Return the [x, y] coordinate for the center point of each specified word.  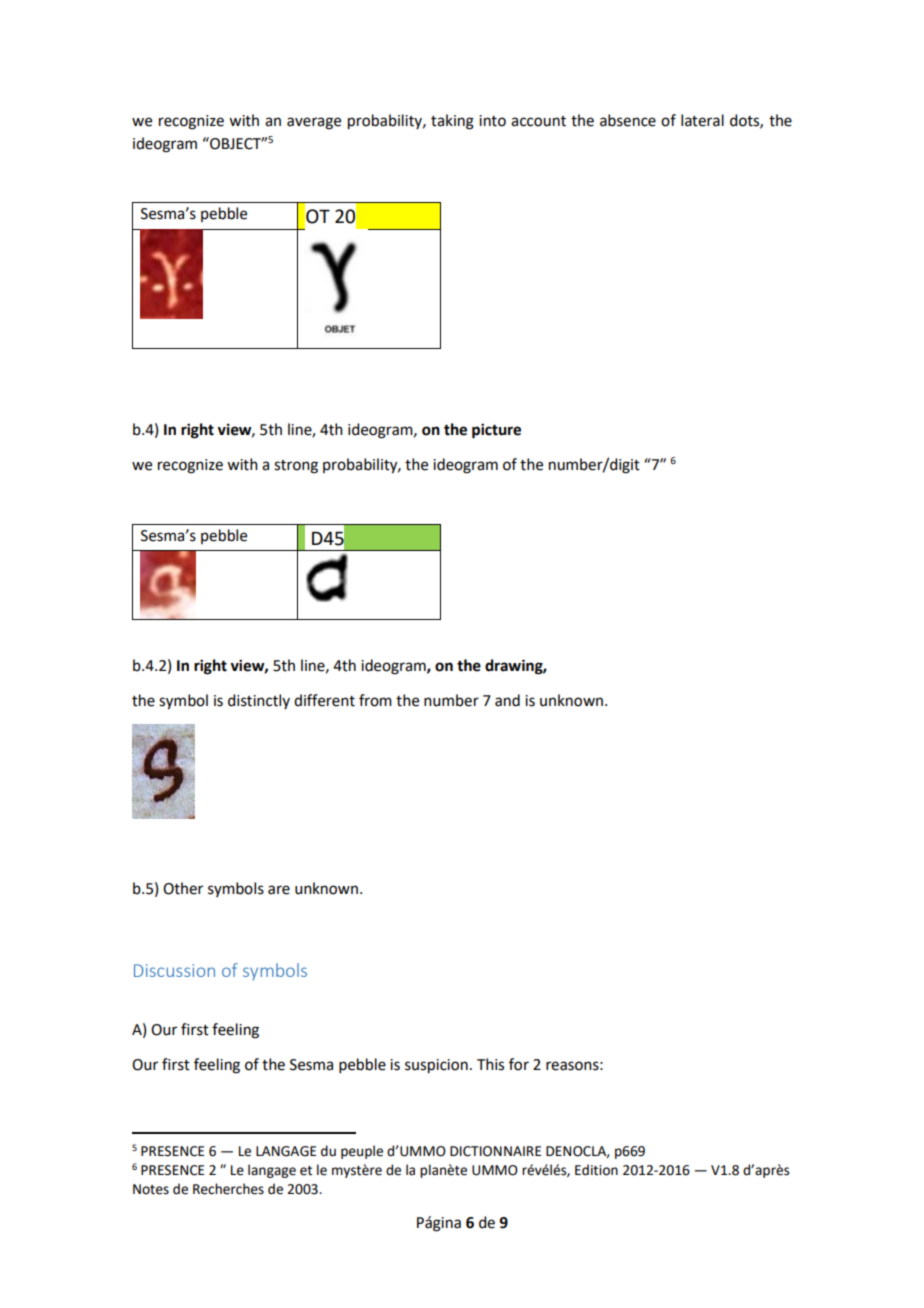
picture [496, 431]
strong [296, 467]
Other [183, 888]
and [507, 700]
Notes [151, 1189]
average [314, 123]
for [519, 1064]
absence [628, 120]
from [375, 700]
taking [452, 122]
